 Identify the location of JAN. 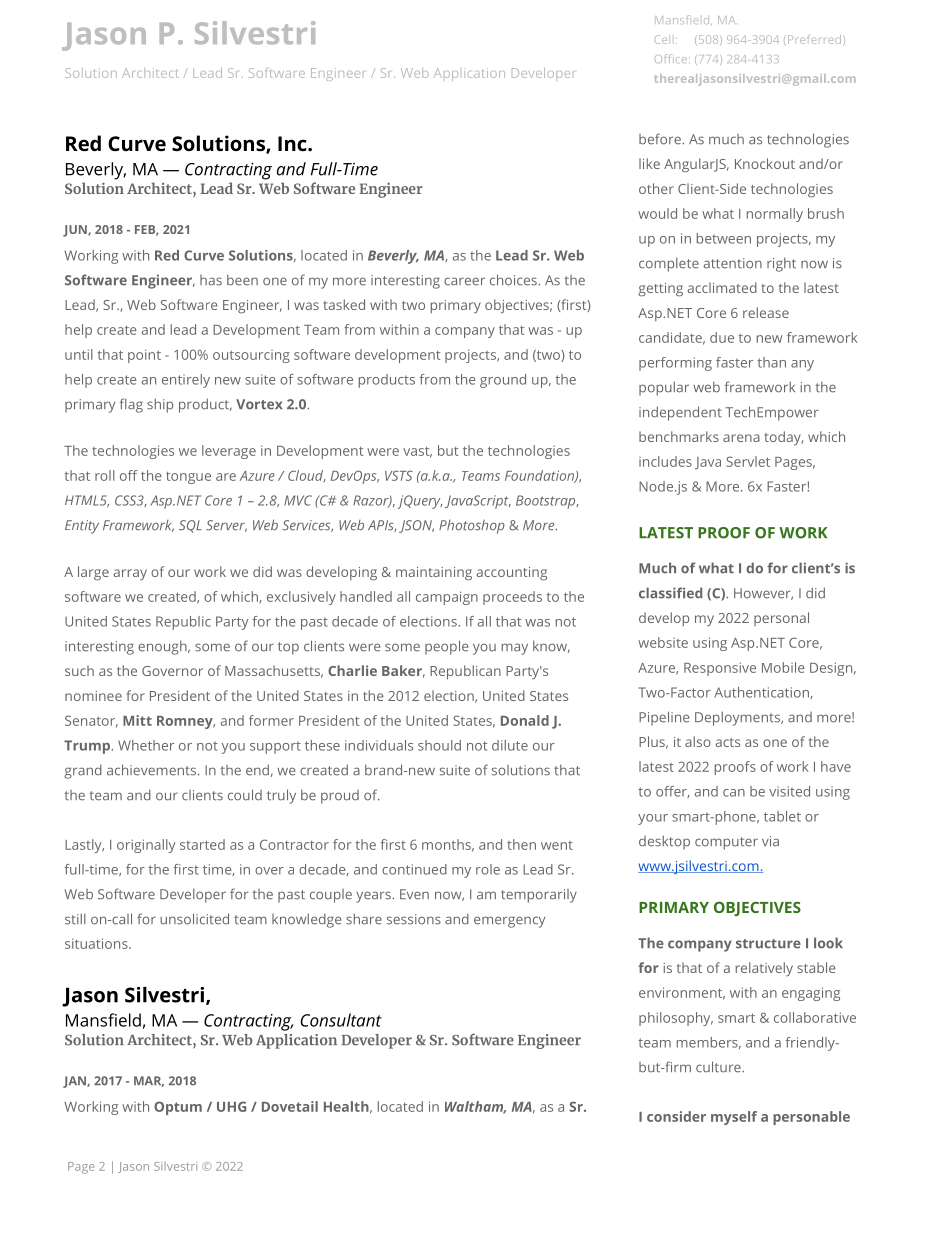
(75, 1082).
